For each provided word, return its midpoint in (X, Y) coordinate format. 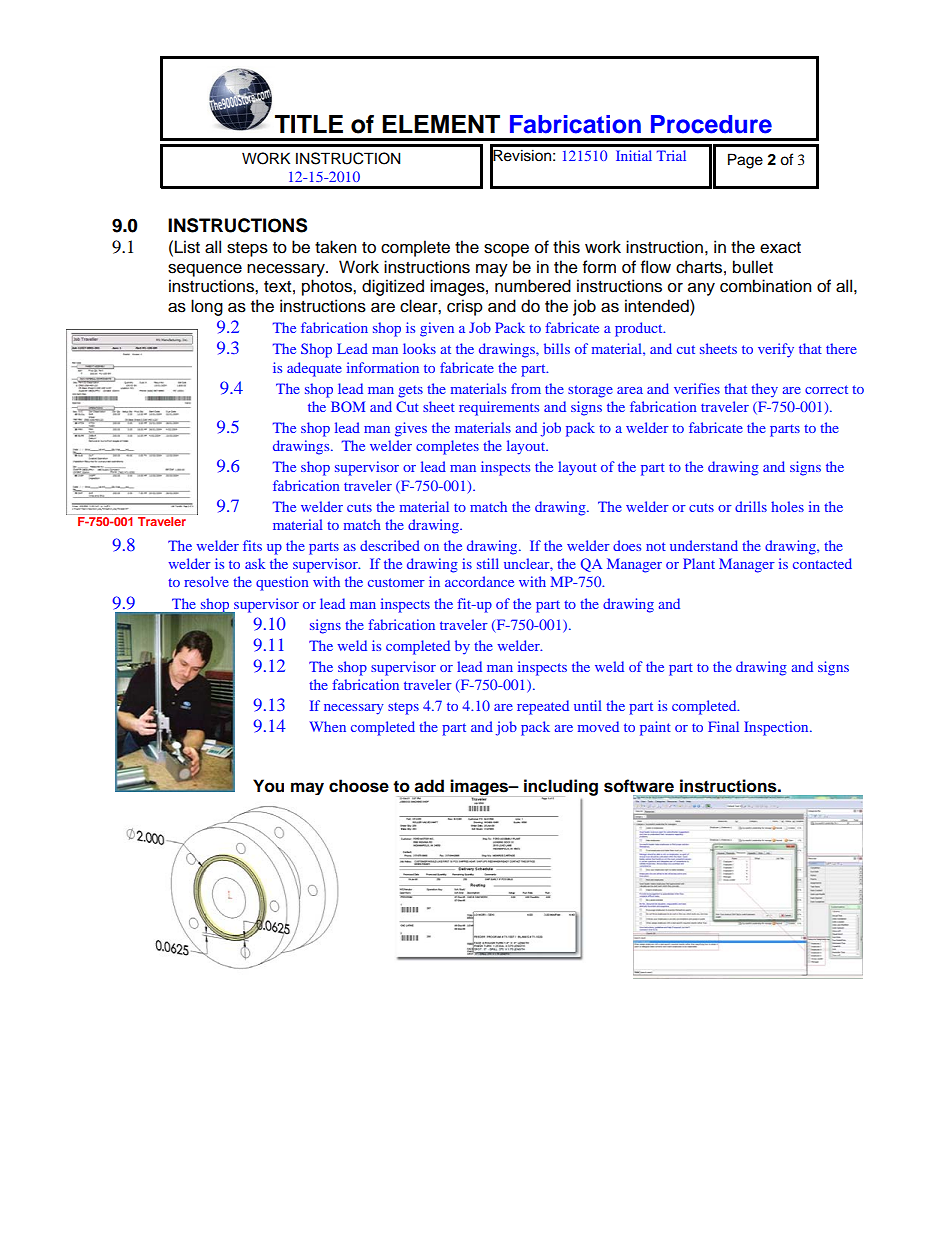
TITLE (309, 124)
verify (776, 350)
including (561, 788)
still (488, 563)
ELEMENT (441, 124)
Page (745, 161)
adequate (314, 369)
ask (255, 563)
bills (557, 348)
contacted (822, 563)
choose (359, 786)
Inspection (777, 728)
